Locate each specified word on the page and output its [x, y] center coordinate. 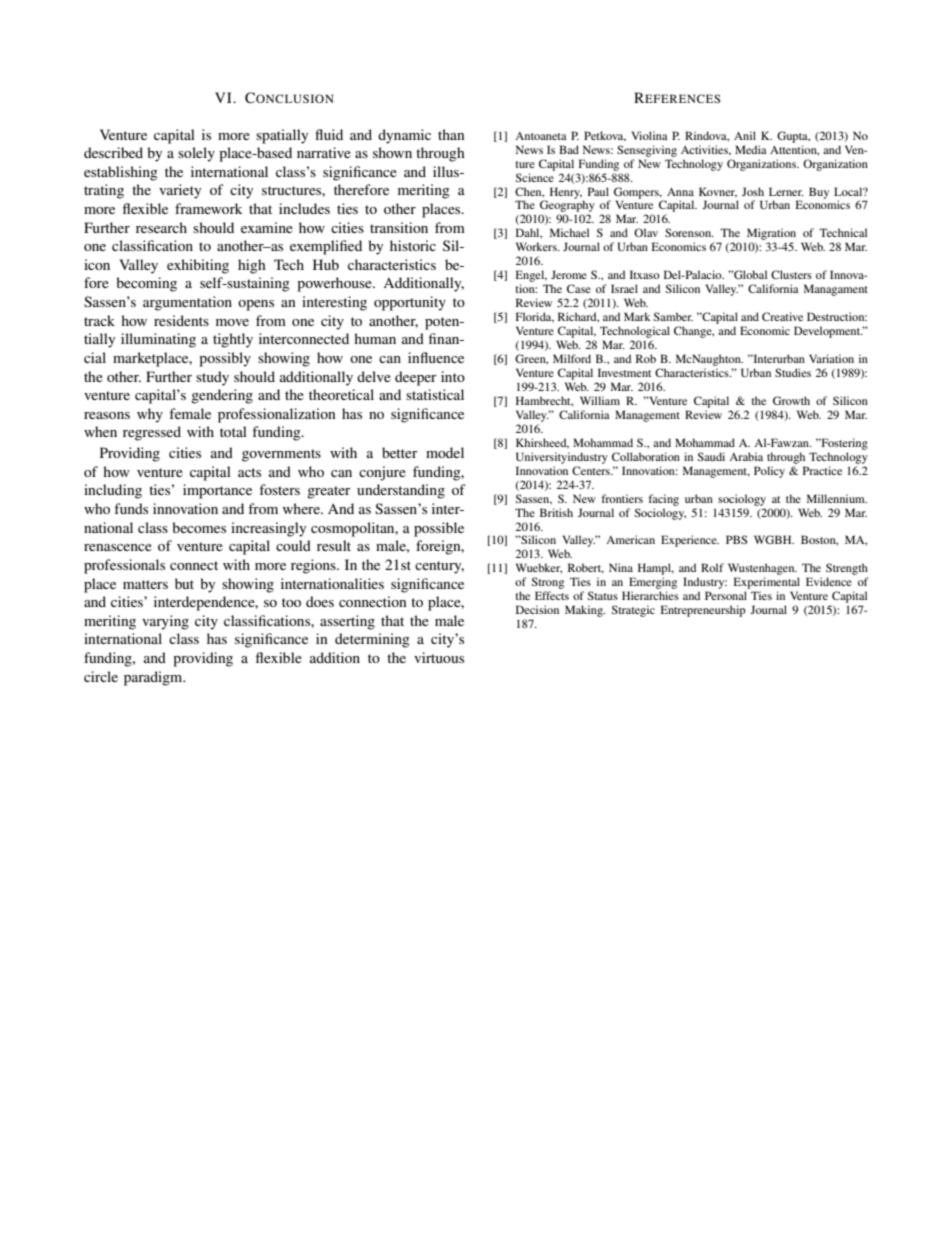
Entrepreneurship [703, 611]
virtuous [439, 657]
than [451, 134]
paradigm [154, 678]
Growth [791, 400]
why [150, 415]
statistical [435, 394]
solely [196, 154]
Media [751, 149]
